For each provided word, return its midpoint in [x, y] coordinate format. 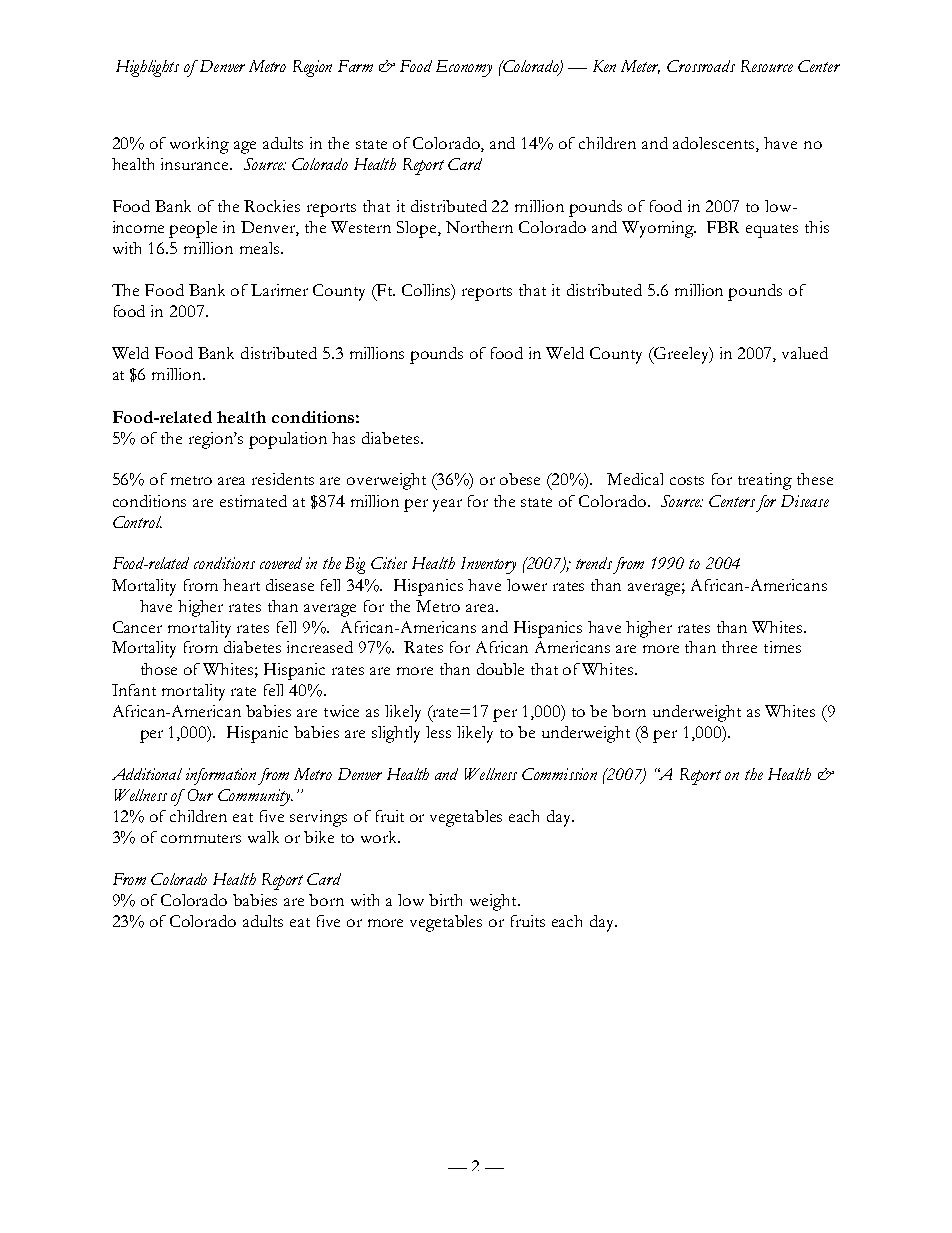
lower [527, 585]
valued [805, 353]
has [343, 438]
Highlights [147, 68]
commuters [201, 838]
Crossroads [701, 66]
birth [445, 900]
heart [241, 585]
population [288, 440]
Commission [559, 774]
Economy [464, 68]
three [739, 647]
